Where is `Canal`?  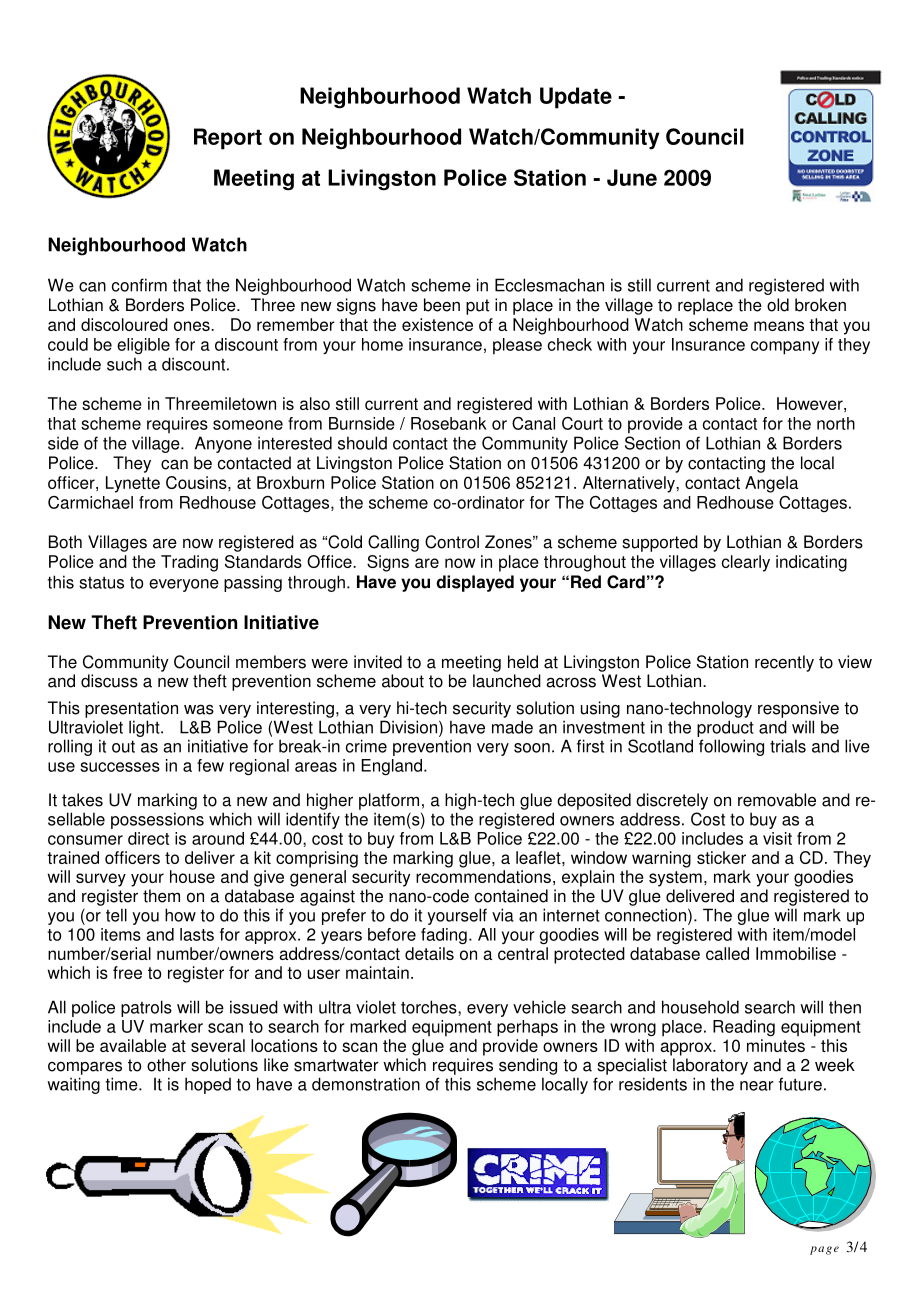 Canal is located at coordinates (533, 423).
